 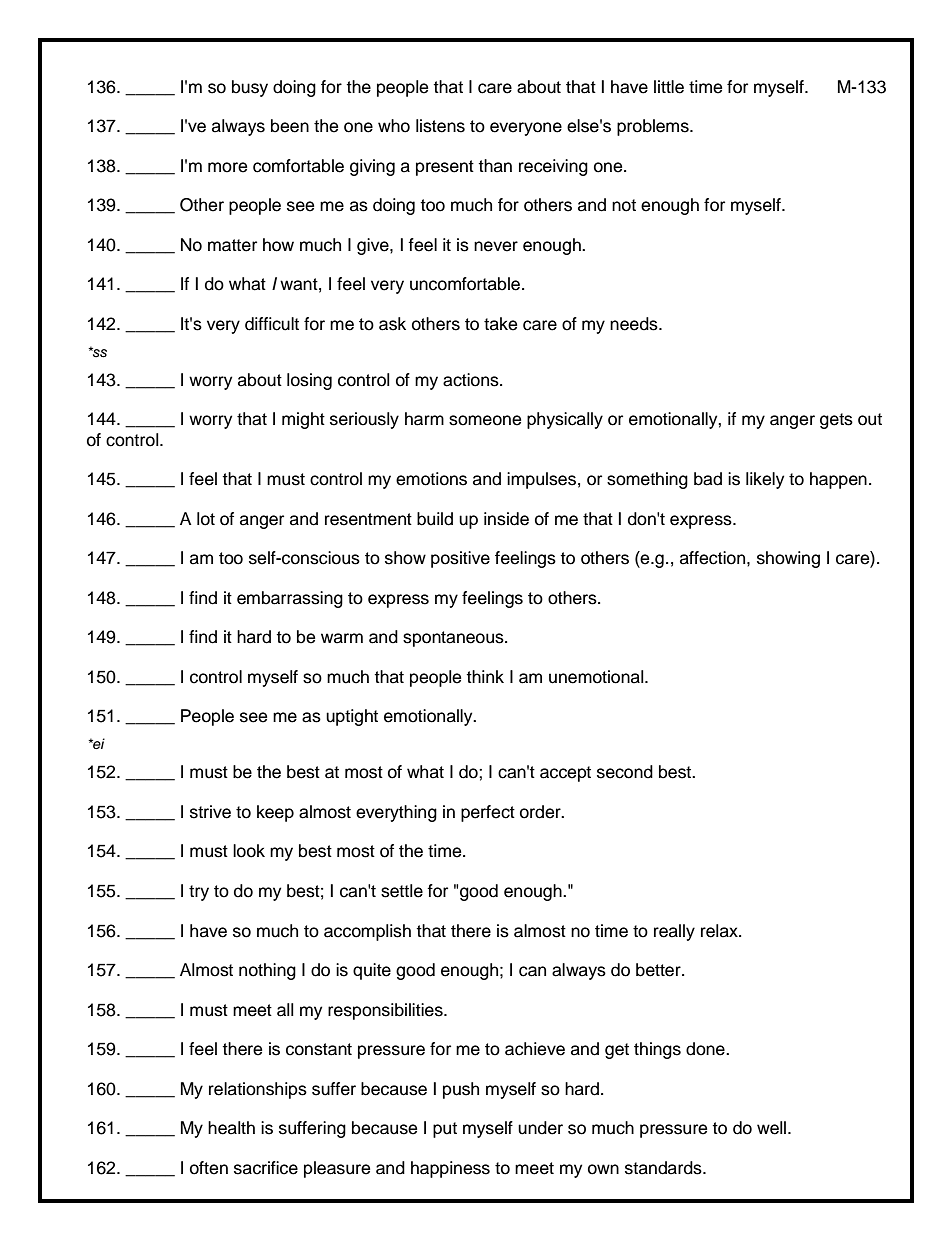 I want to click on someone, so click(x=485, y=420).
